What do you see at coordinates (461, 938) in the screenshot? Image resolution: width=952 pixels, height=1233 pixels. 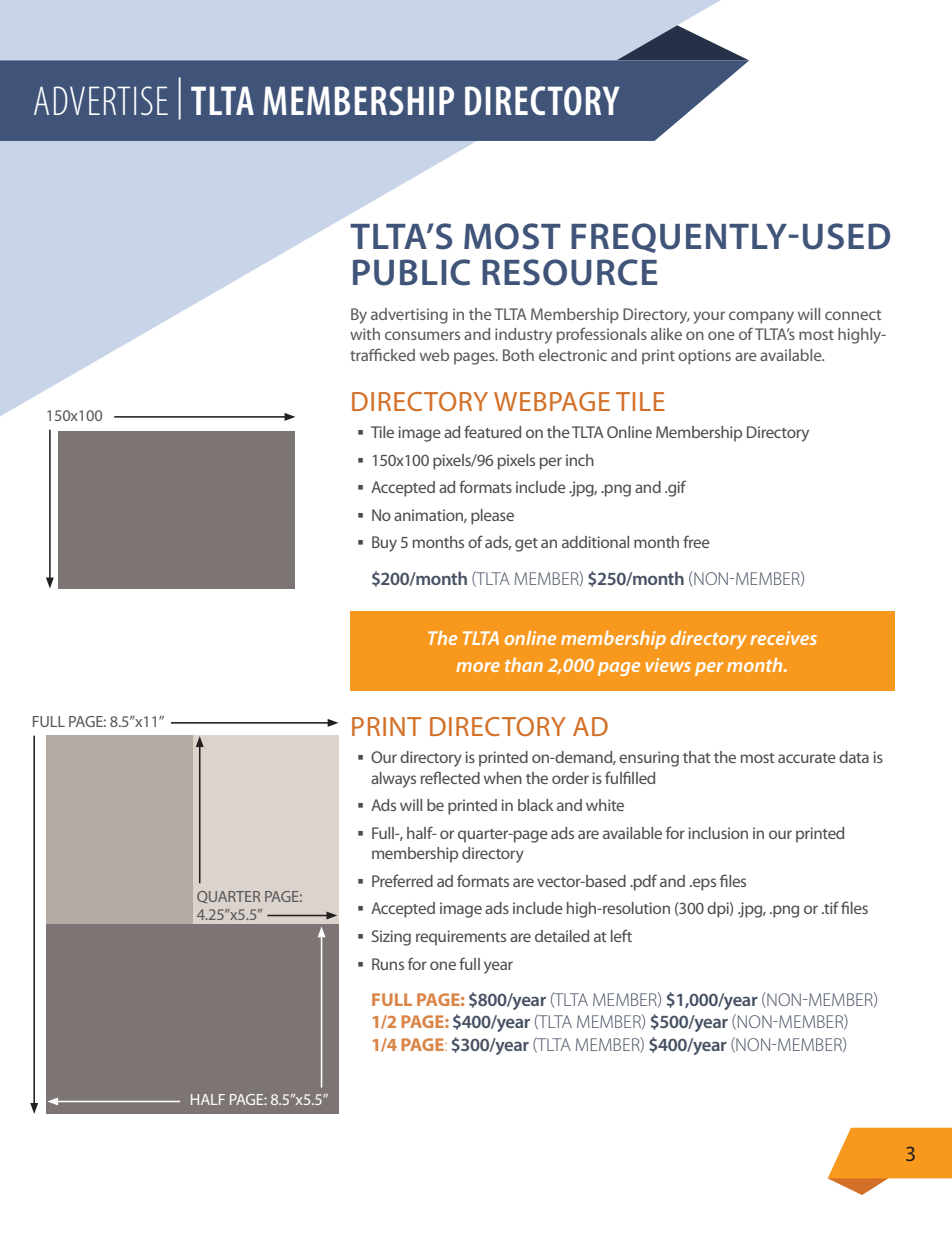 I see `requirements` at bounding box center [461, 938].
